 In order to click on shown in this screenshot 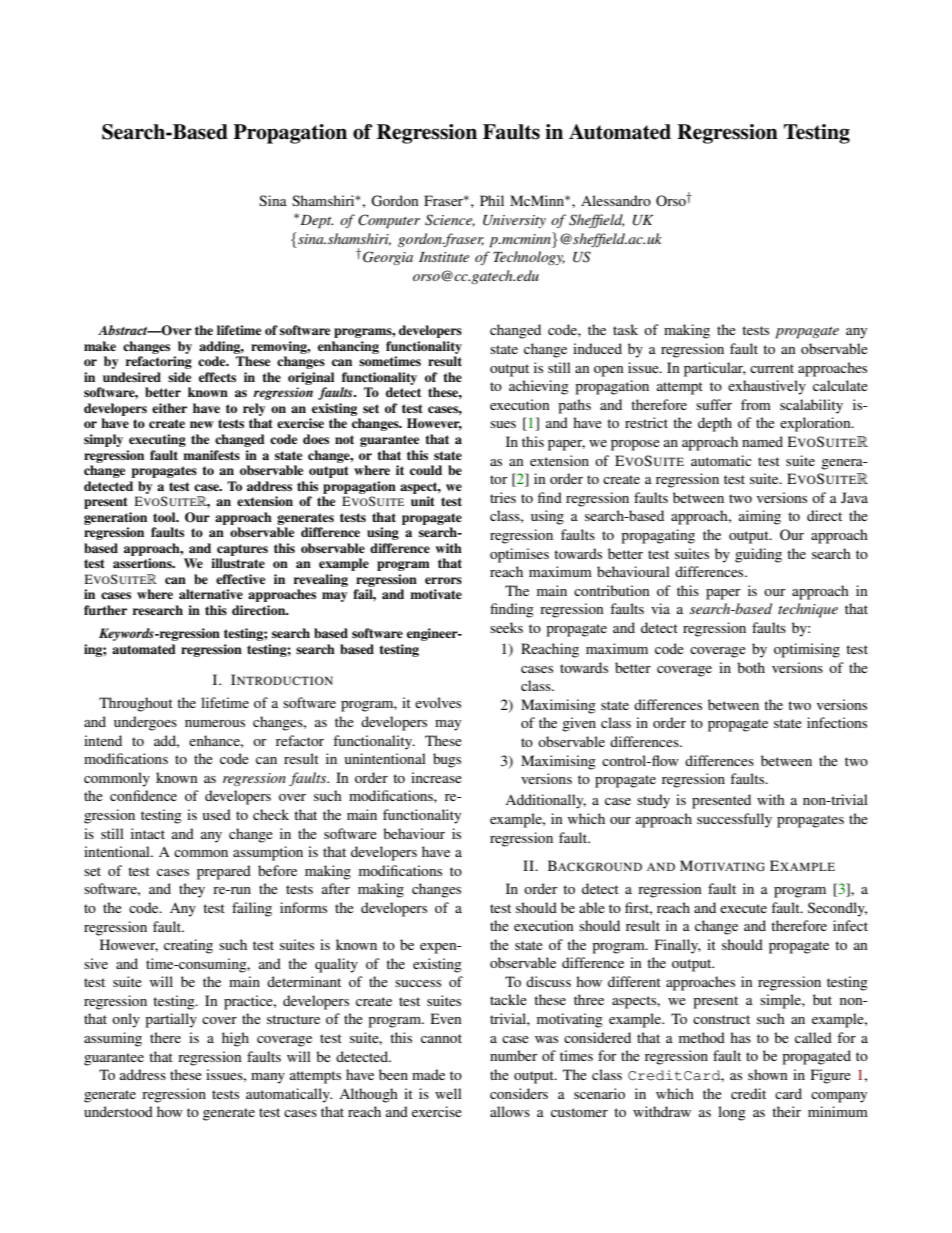, I will do `click(768, 1074)`.
